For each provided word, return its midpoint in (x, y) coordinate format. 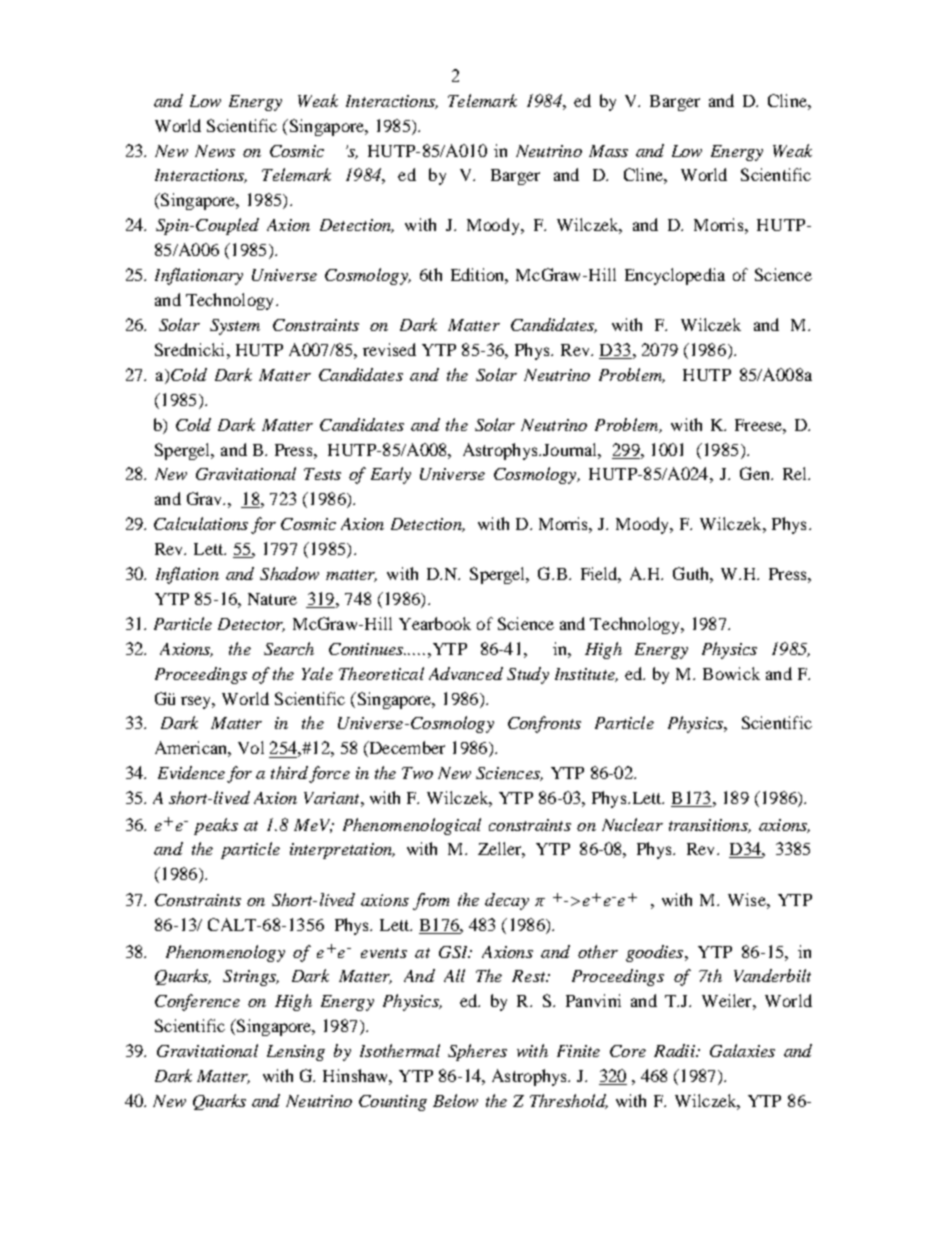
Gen (756, 473)
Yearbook (435, 623)
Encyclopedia (675, 276)
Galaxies (742, 1050)
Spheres (477, 1052)
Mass (608, 151)
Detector (251, 625)
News (215, 151)
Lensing (296, 1053)
